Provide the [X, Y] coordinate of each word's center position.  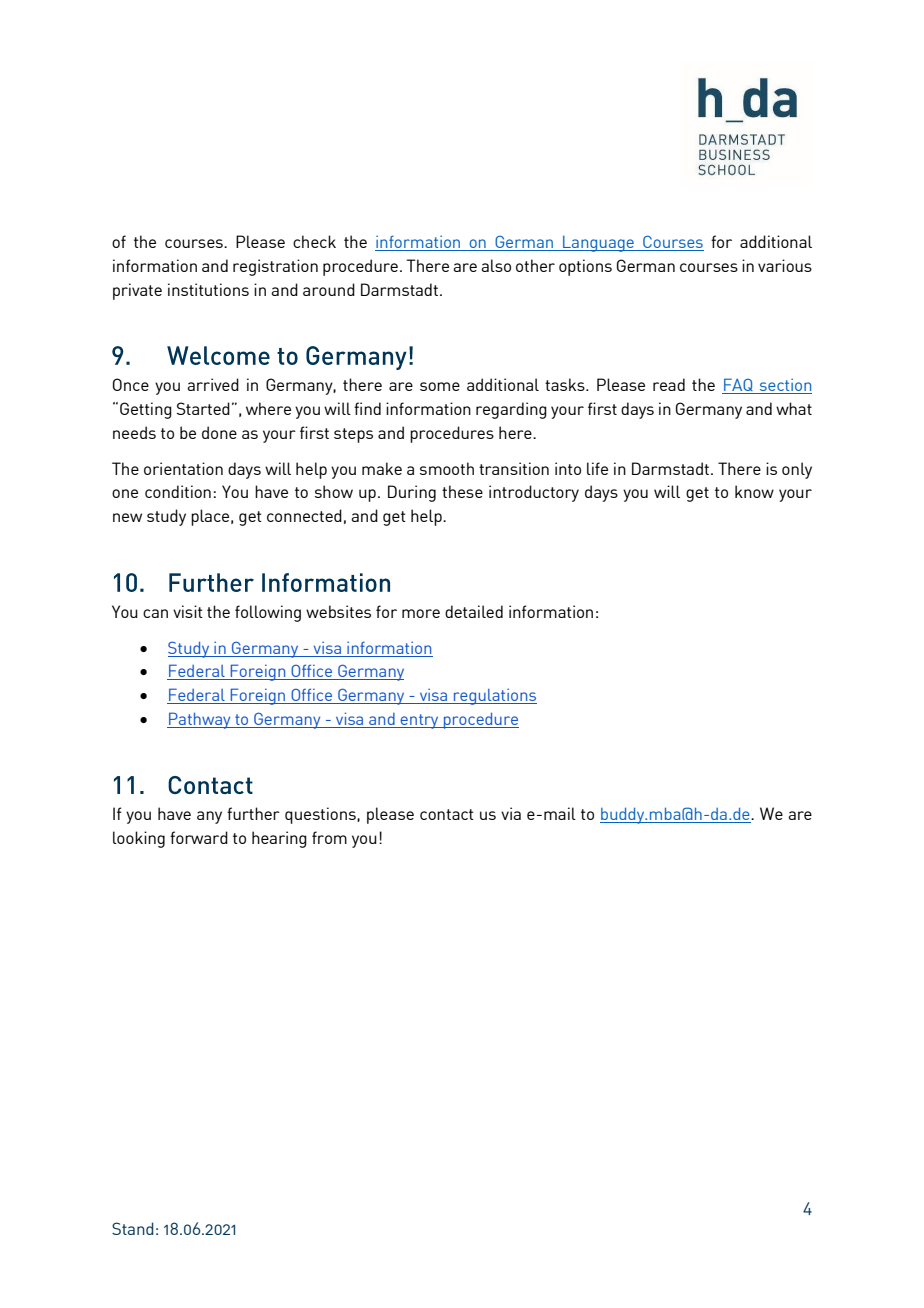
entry [420, 721]
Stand [133, 1228]
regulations [494, 697]
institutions [208, 289]
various [785, 265]
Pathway [200, 720]
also [496, 265]
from [329, 837]
